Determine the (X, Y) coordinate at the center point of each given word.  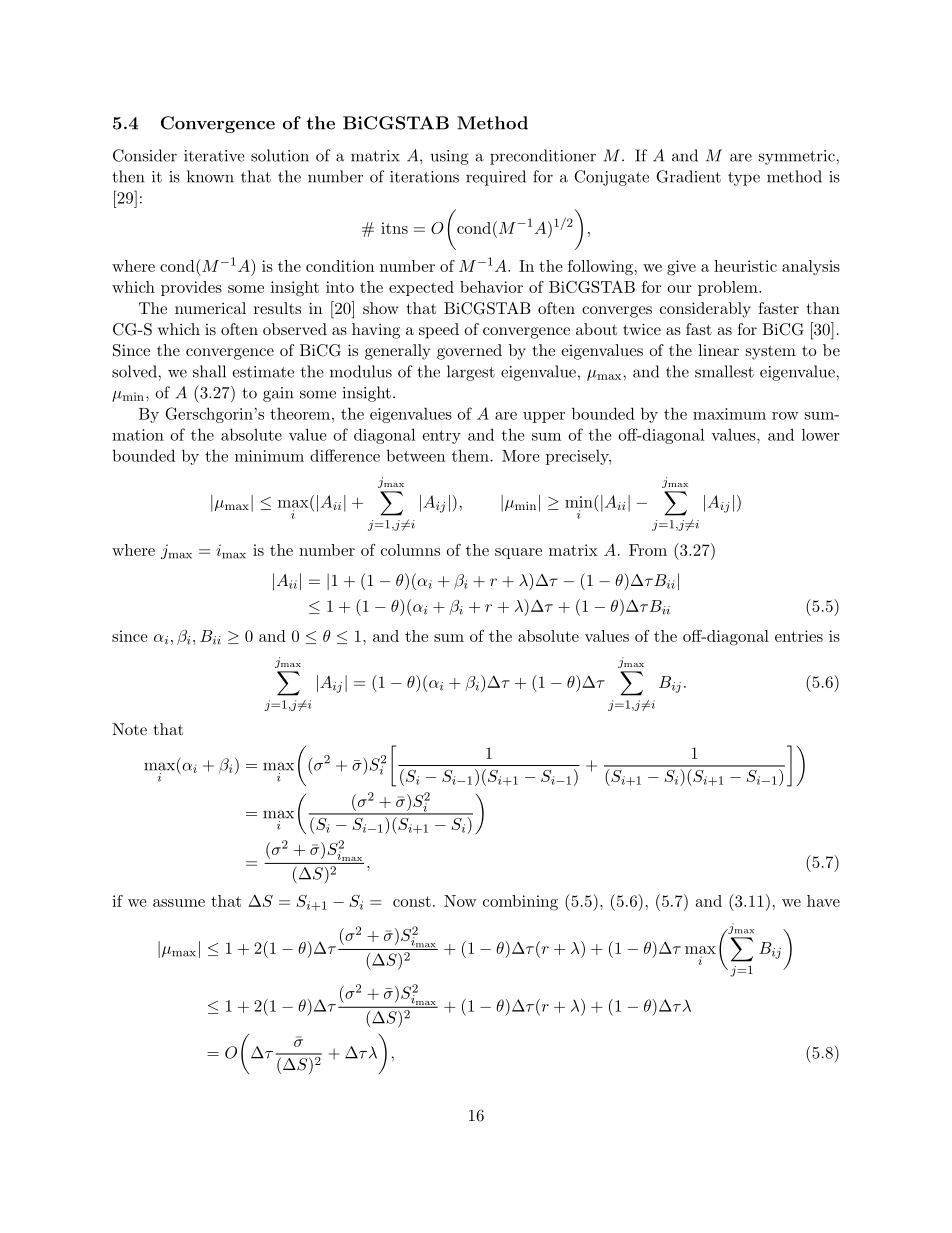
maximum (729, 414)
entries (799, 636)
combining (520, 903)
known (210, 176)
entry (441, 437)
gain (278, 394)
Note (129, 729)
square (518, 553)
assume (179, 903)
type (744, 179)
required (496, 178)
